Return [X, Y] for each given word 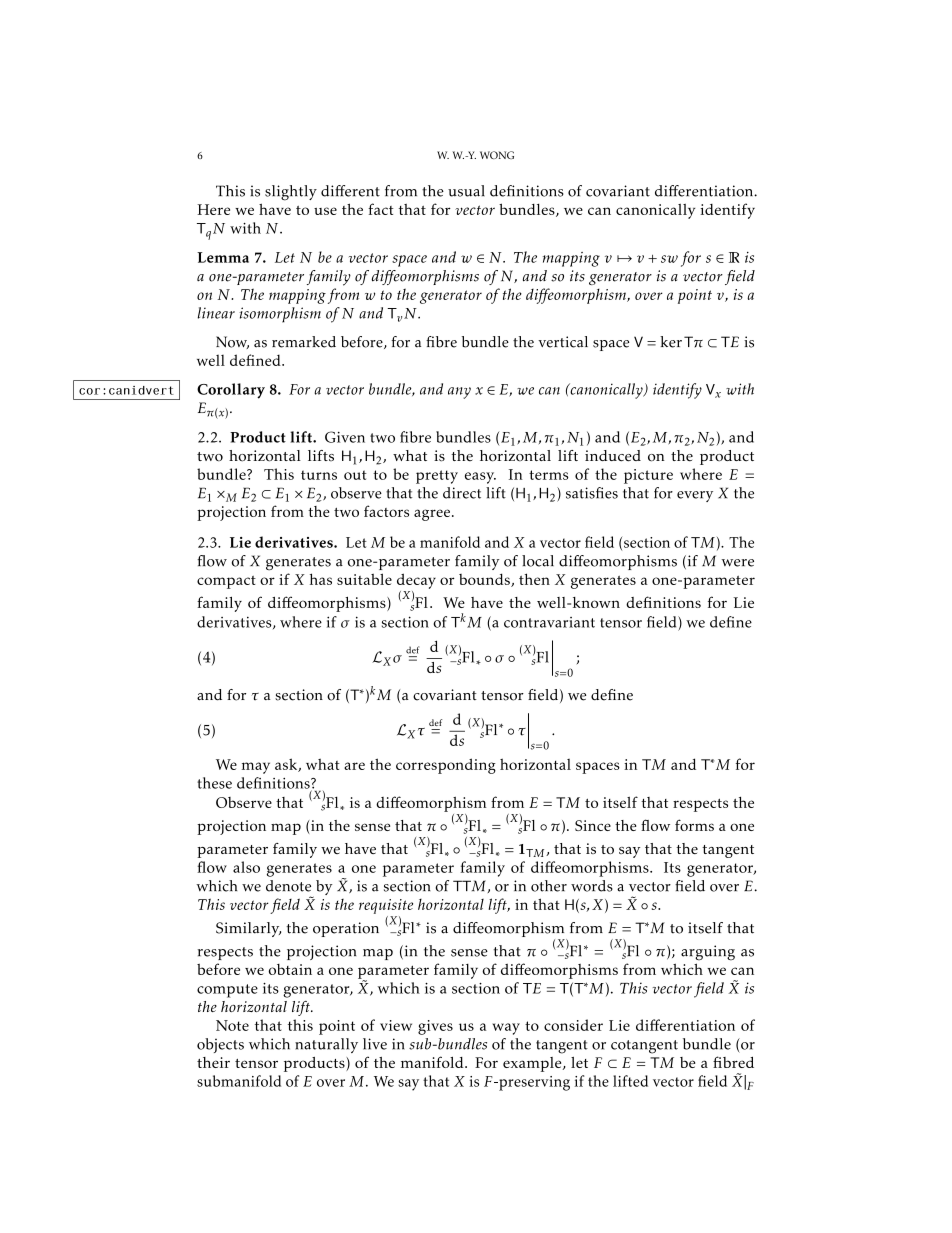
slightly [291, 193]
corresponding [446, 766]
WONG [497, 155]
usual [466, 191]
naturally [326, 1045]
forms [694, 825]
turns [319, 475]
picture [648, 476]
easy [480, 478]
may [256, 768]
